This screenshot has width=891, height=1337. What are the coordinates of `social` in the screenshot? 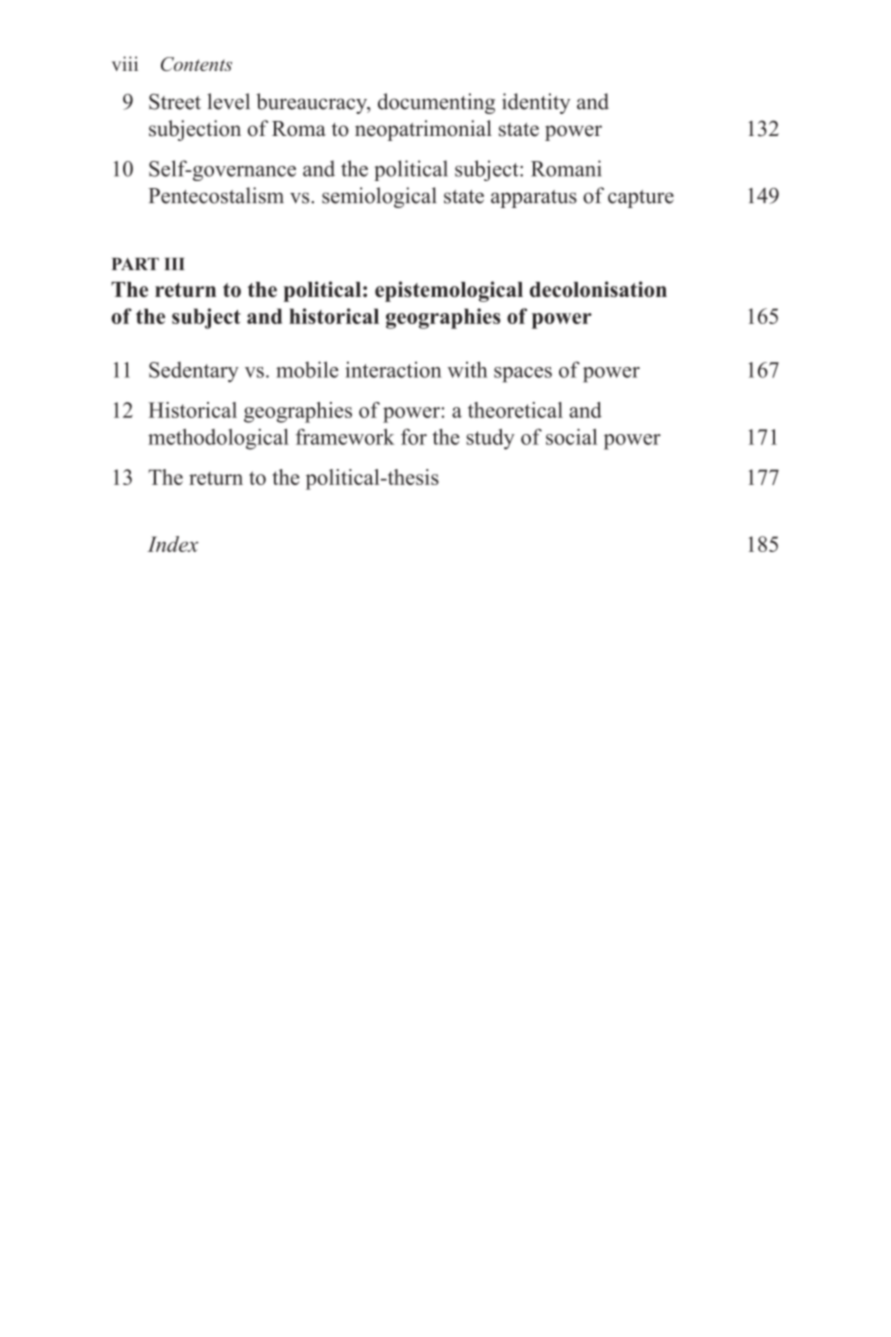 It's located at (571, 437).
